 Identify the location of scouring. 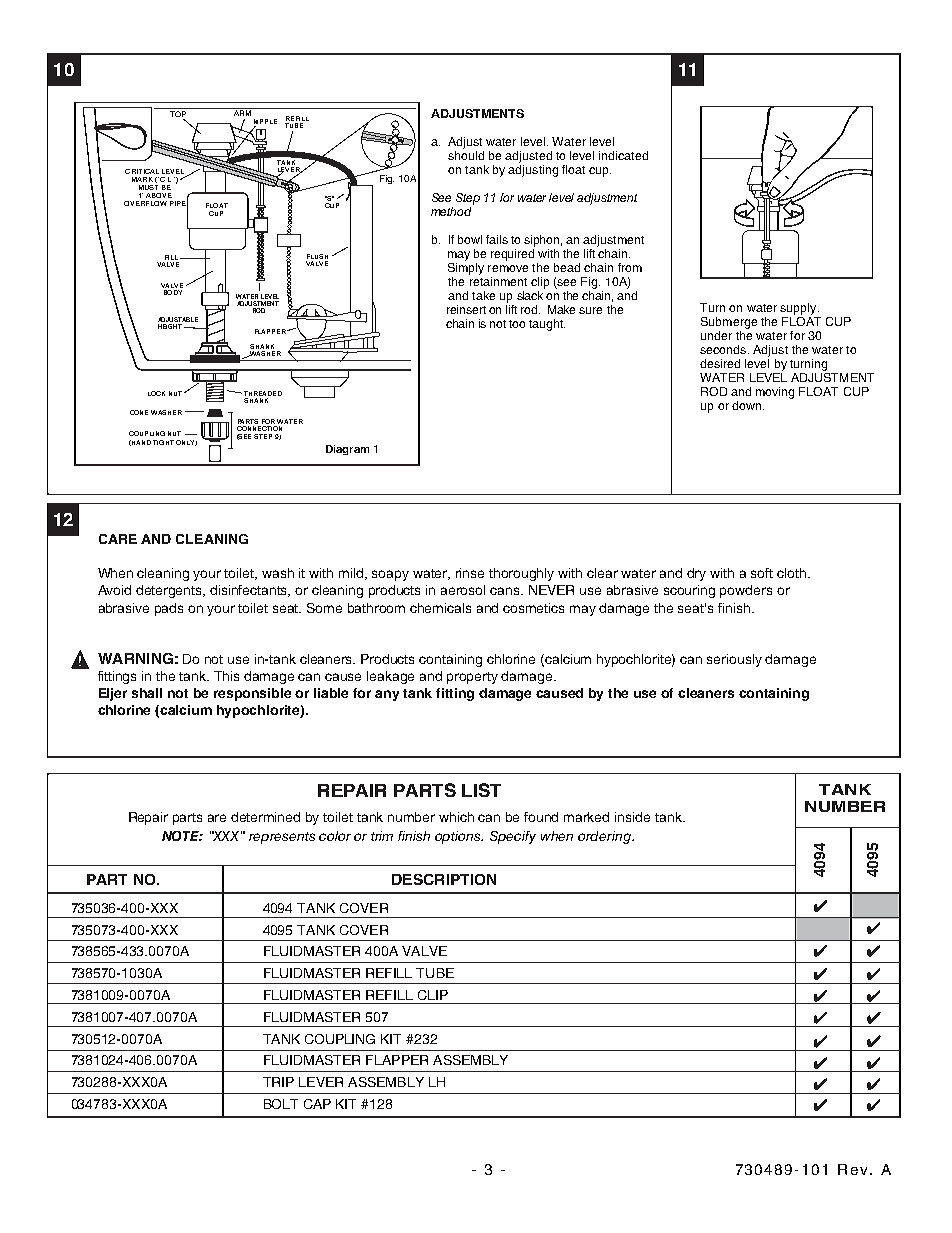
(689, 591).
